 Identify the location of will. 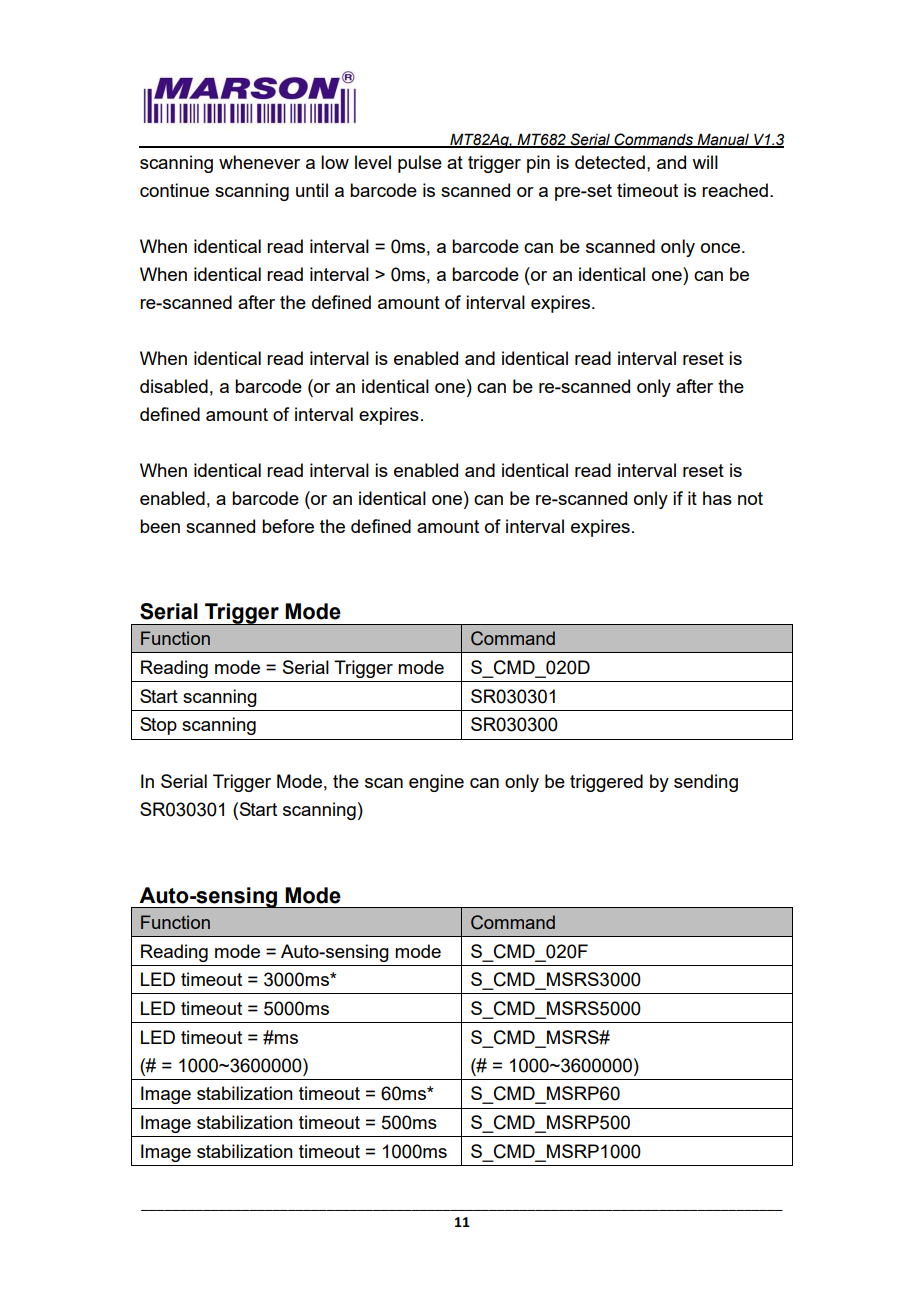
(705, 162).
